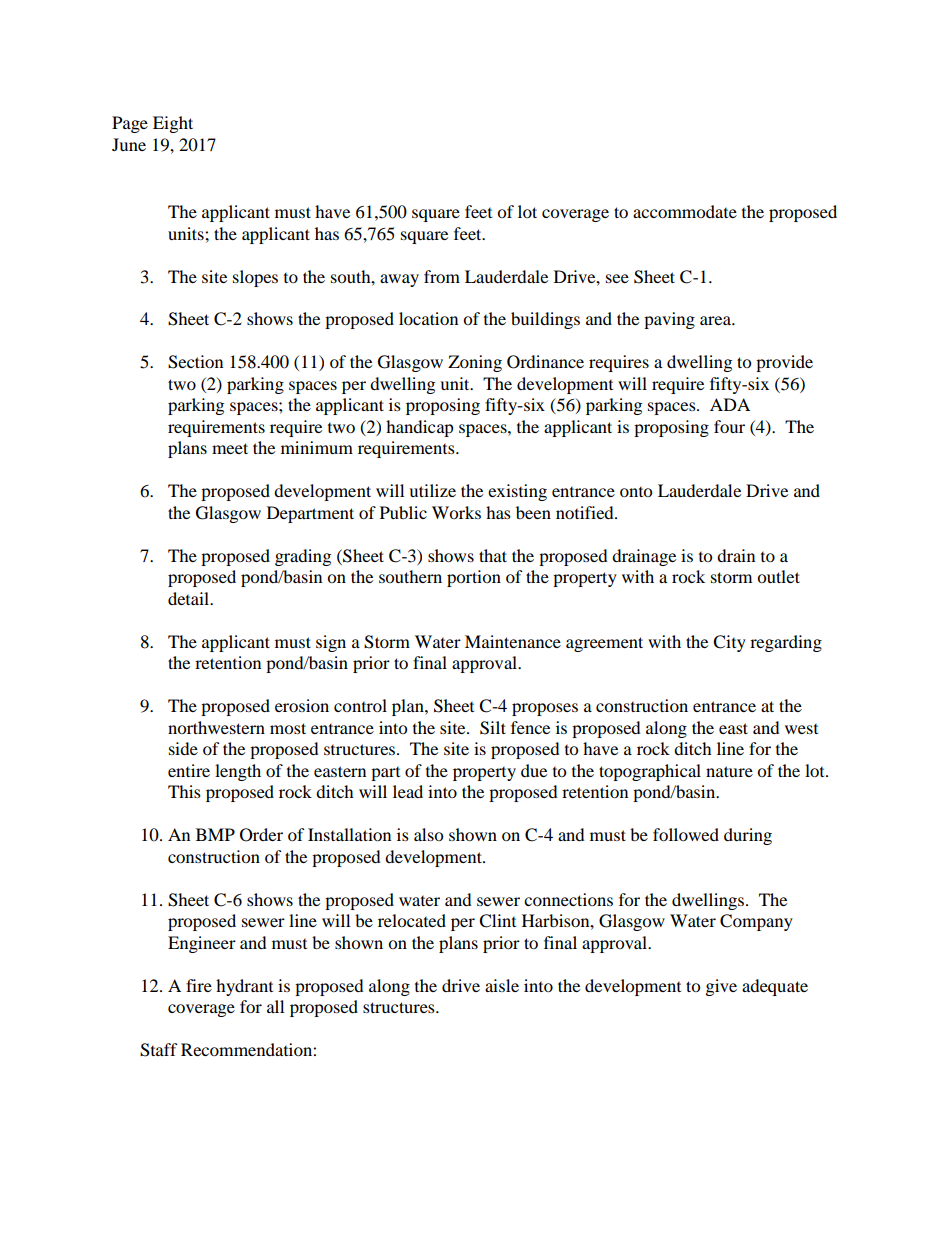 This screenshot has height=1233, width=952. Describe the element at coordinates (685, 211) in the screenshot. I see `accommodate` at that location.
